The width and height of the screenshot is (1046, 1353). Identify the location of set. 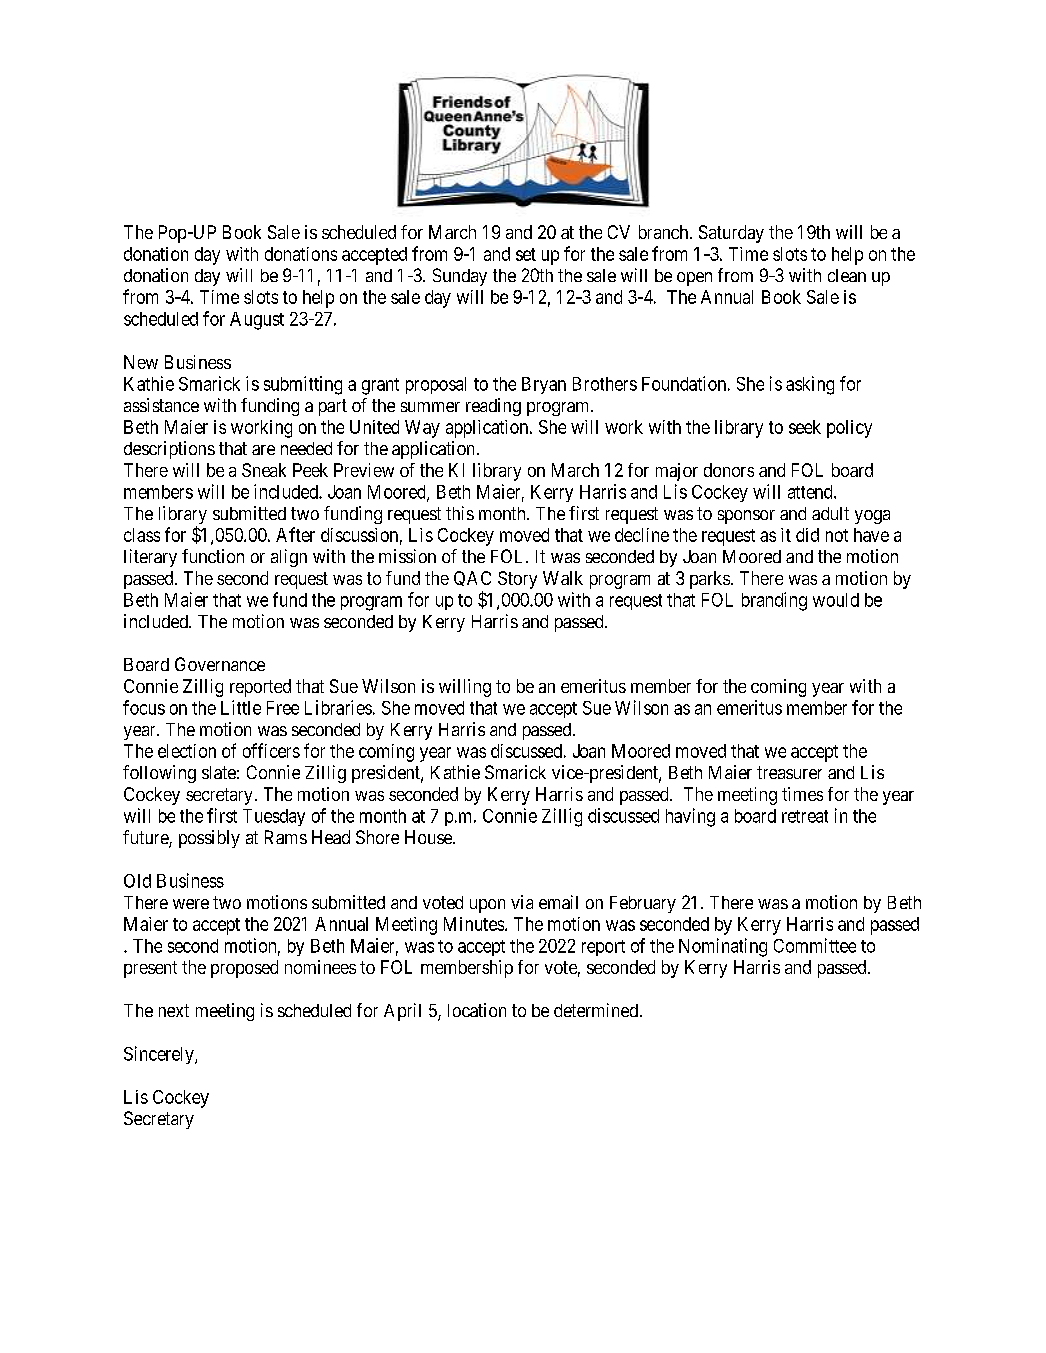
(526, 254).
